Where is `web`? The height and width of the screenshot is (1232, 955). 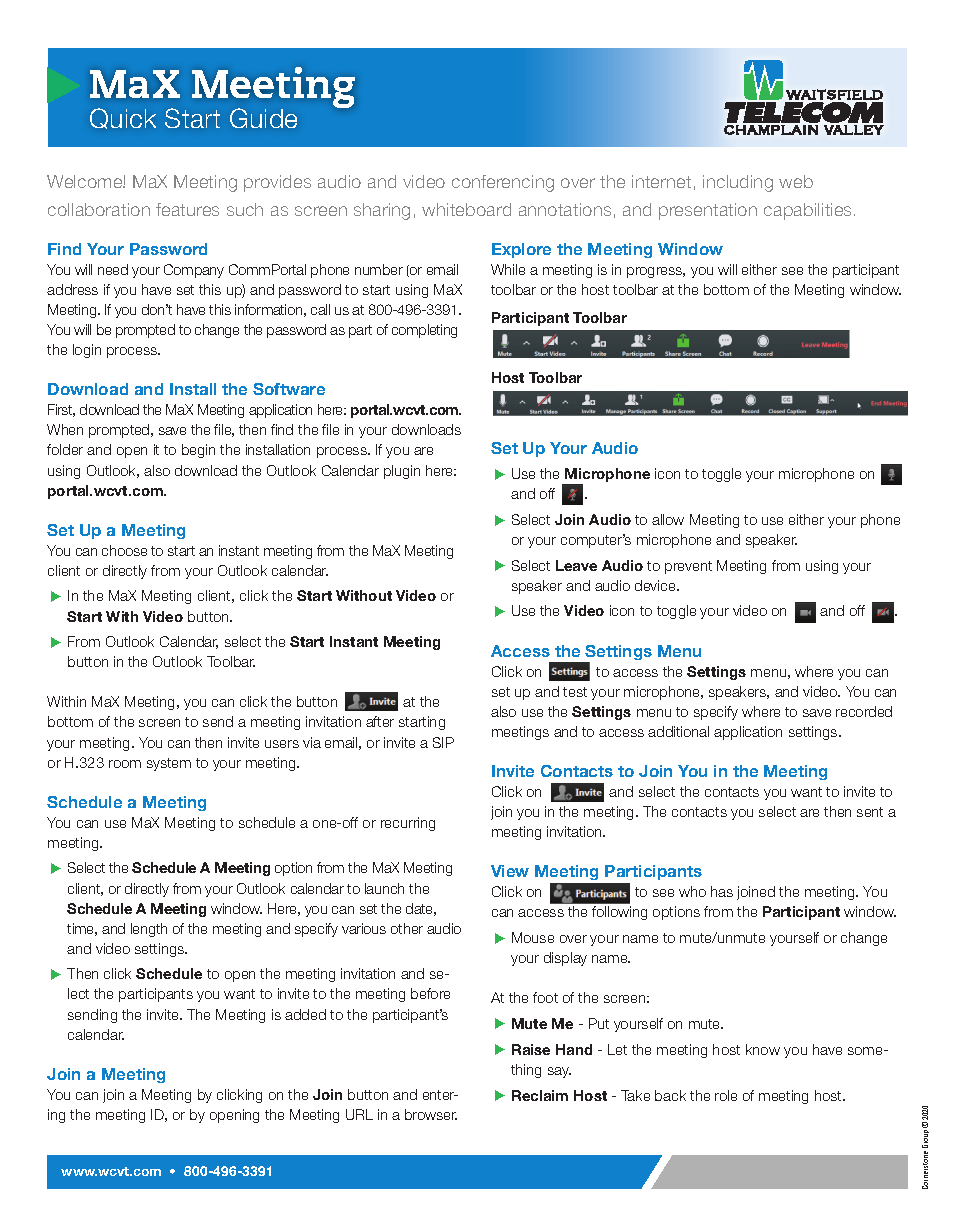
web is located at coordinates (796, 181).
